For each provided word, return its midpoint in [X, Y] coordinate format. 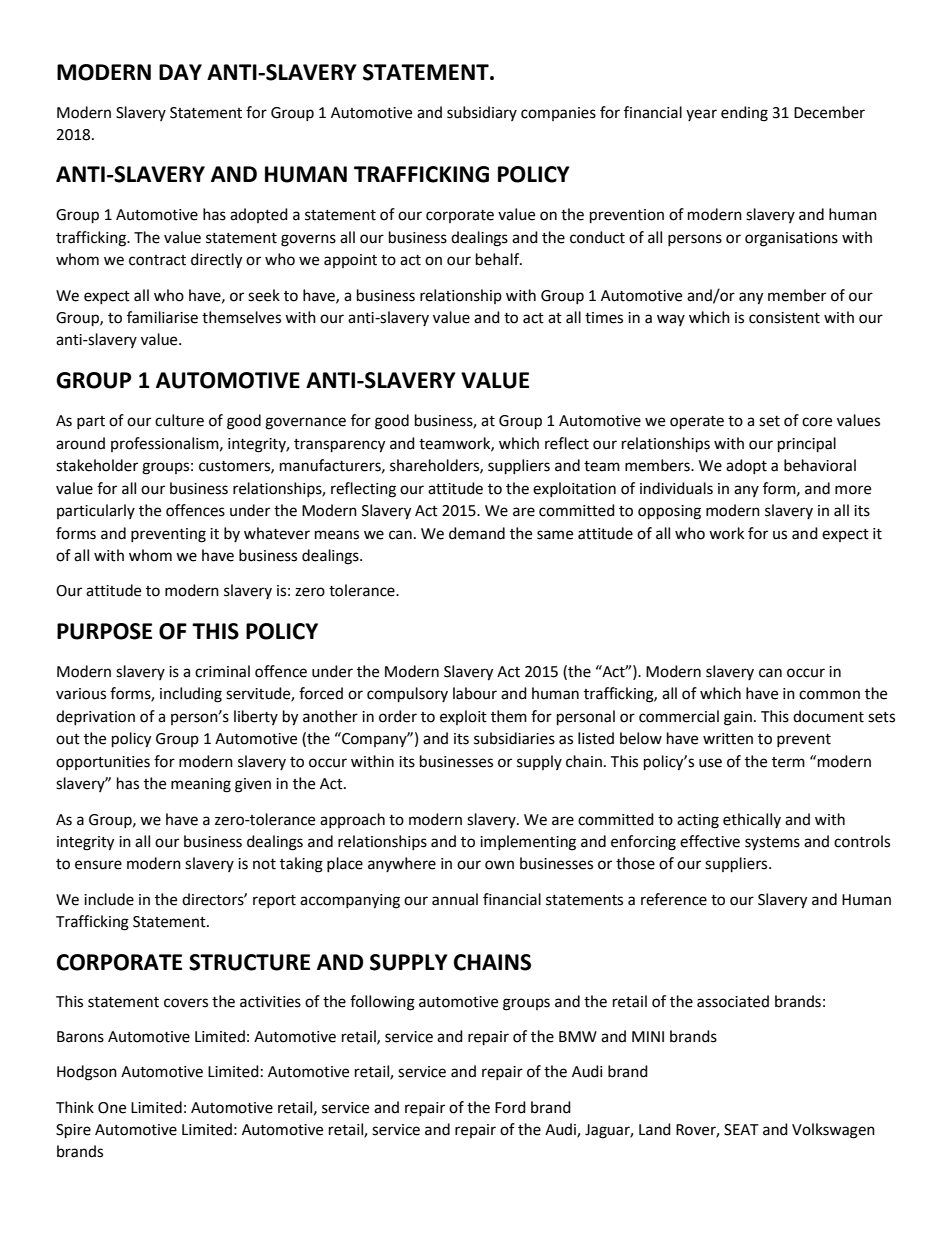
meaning [201, 785]
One [112, 1108]
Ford [510, 1107]
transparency [339, 446]
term [788, 762]
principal [807, 445]
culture [179, 420]
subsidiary [482, 113]
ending [744, 114]
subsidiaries [514, 738]
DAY [180, 72]
